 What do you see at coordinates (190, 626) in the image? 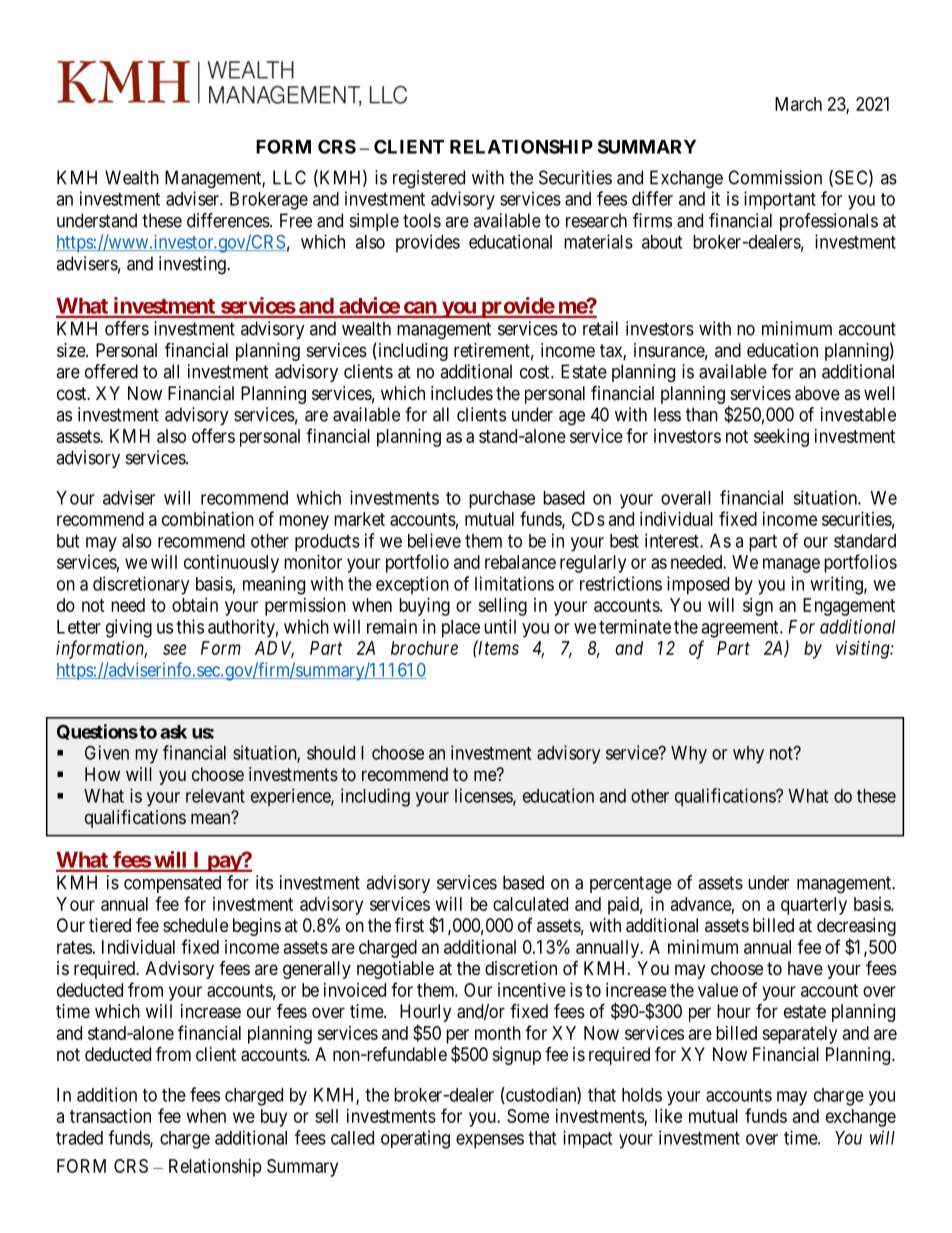
I see `this` at bounding box center [190, 626].
